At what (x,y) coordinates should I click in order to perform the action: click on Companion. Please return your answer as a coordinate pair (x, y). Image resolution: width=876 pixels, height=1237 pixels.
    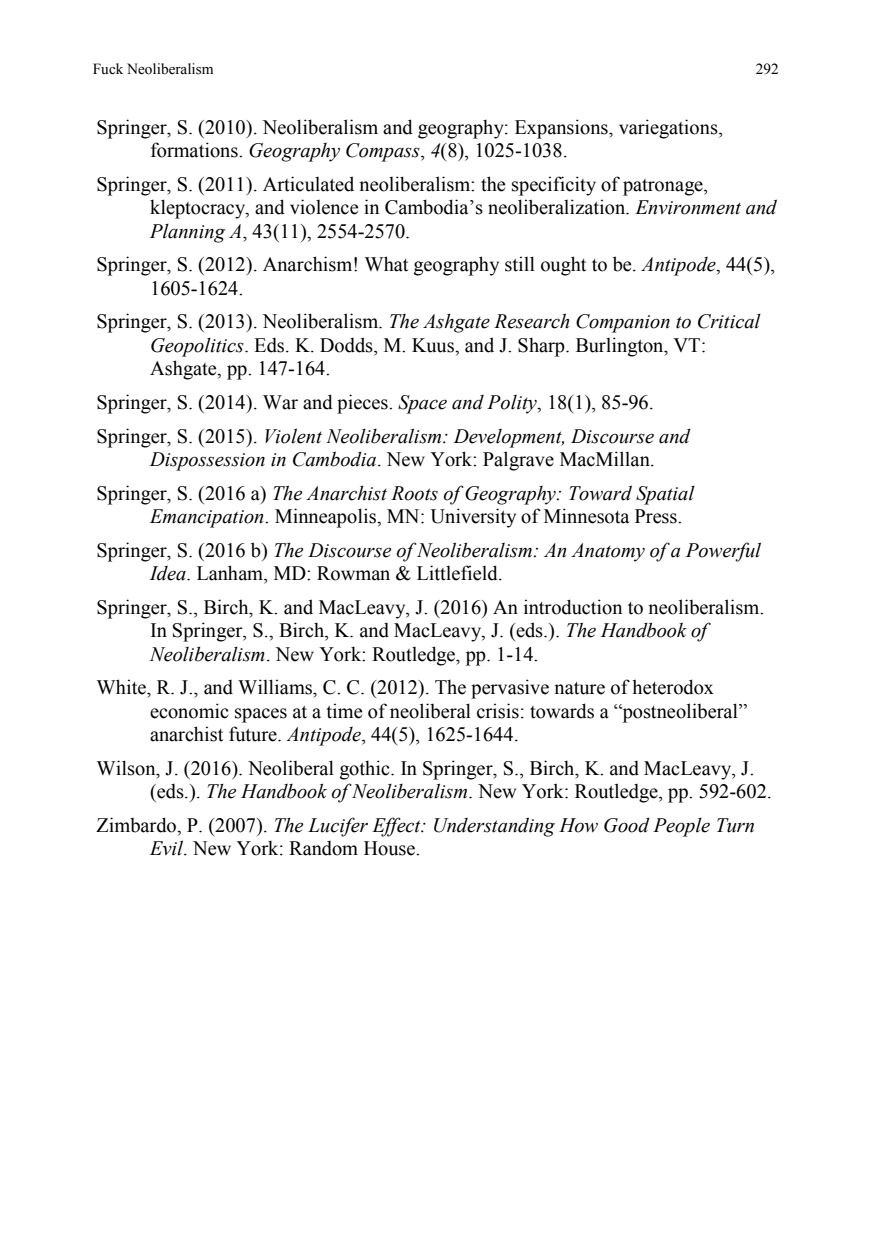
    Looking at the image, I should click on (623, 323).
